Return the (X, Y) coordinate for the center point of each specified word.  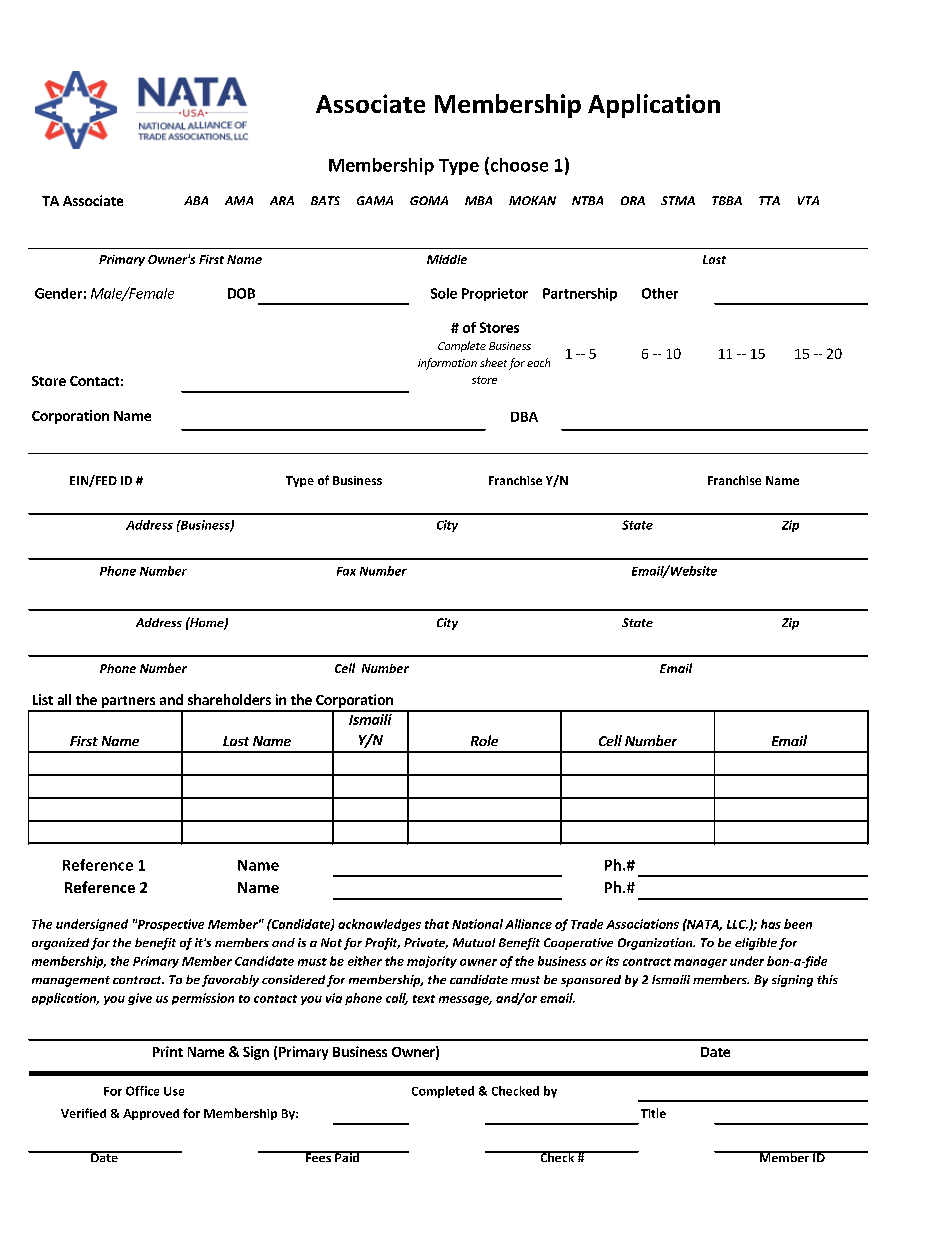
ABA (196, 200)
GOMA (429, 200)
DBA (524, 417)
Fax (346, 571)
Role (484, 740)
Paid (347, 1156)
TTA (769, 200)
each (538, 362)
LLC (737, 924)
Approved (151, 1114)
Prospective (169, 925)
